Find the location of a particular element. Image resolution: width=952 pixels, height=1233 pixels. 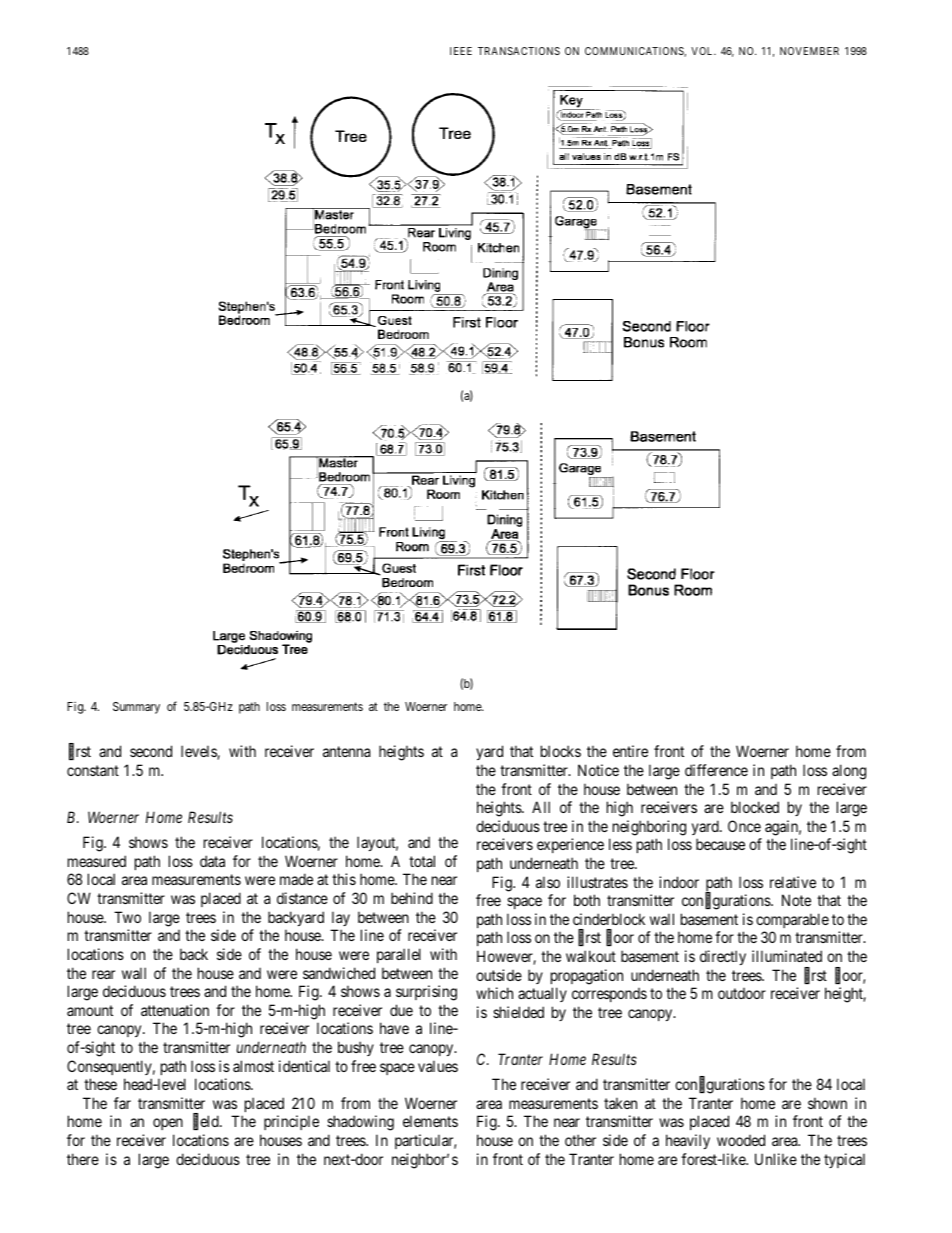

difference is located at coordinates (716, 770).
